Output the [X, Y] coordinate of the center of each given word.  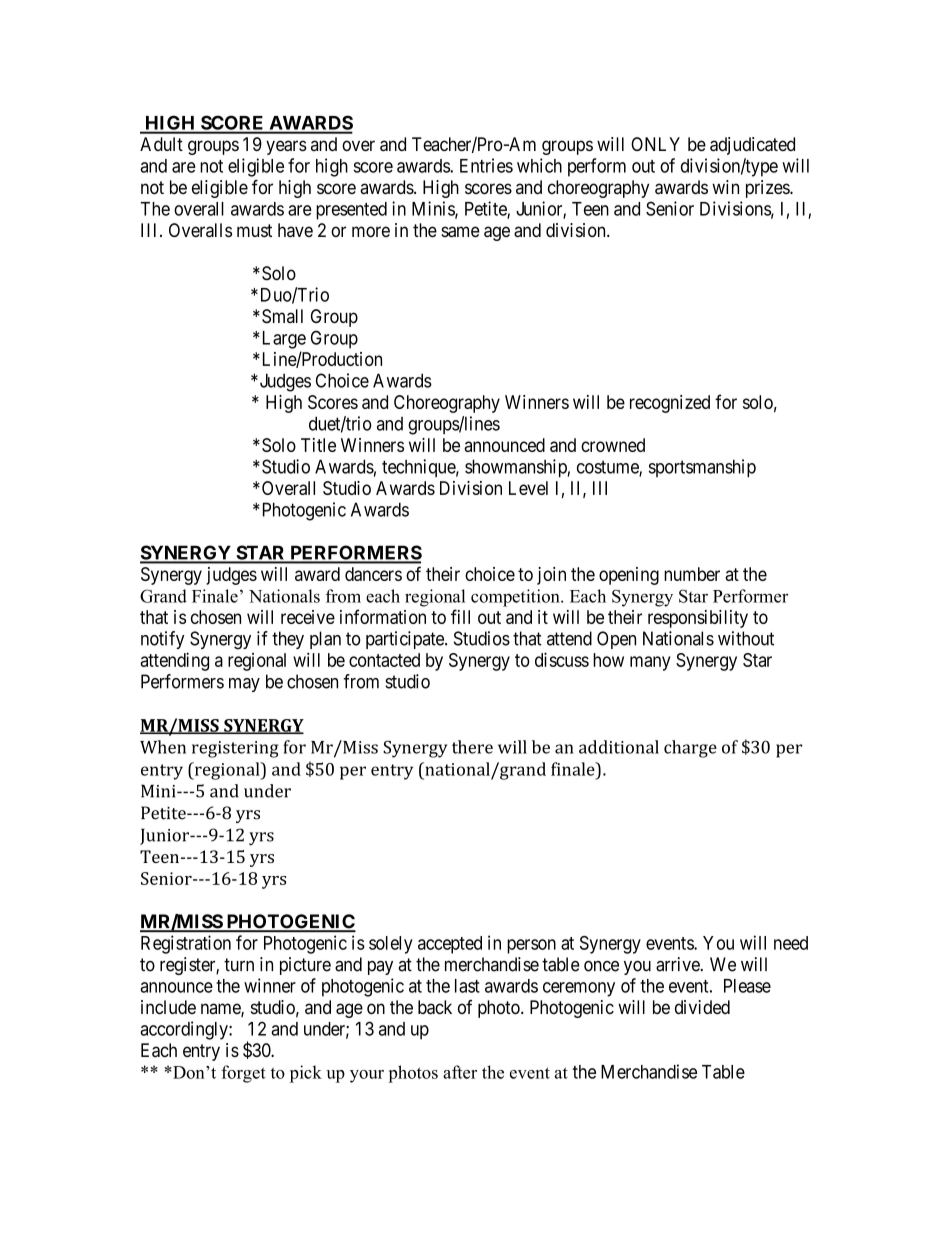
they [288, 640]
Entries [486, 165]
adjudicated [752, 146]
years [286, 147]
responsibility [698, 619]
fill [460, 616]
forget [243, 1074]
